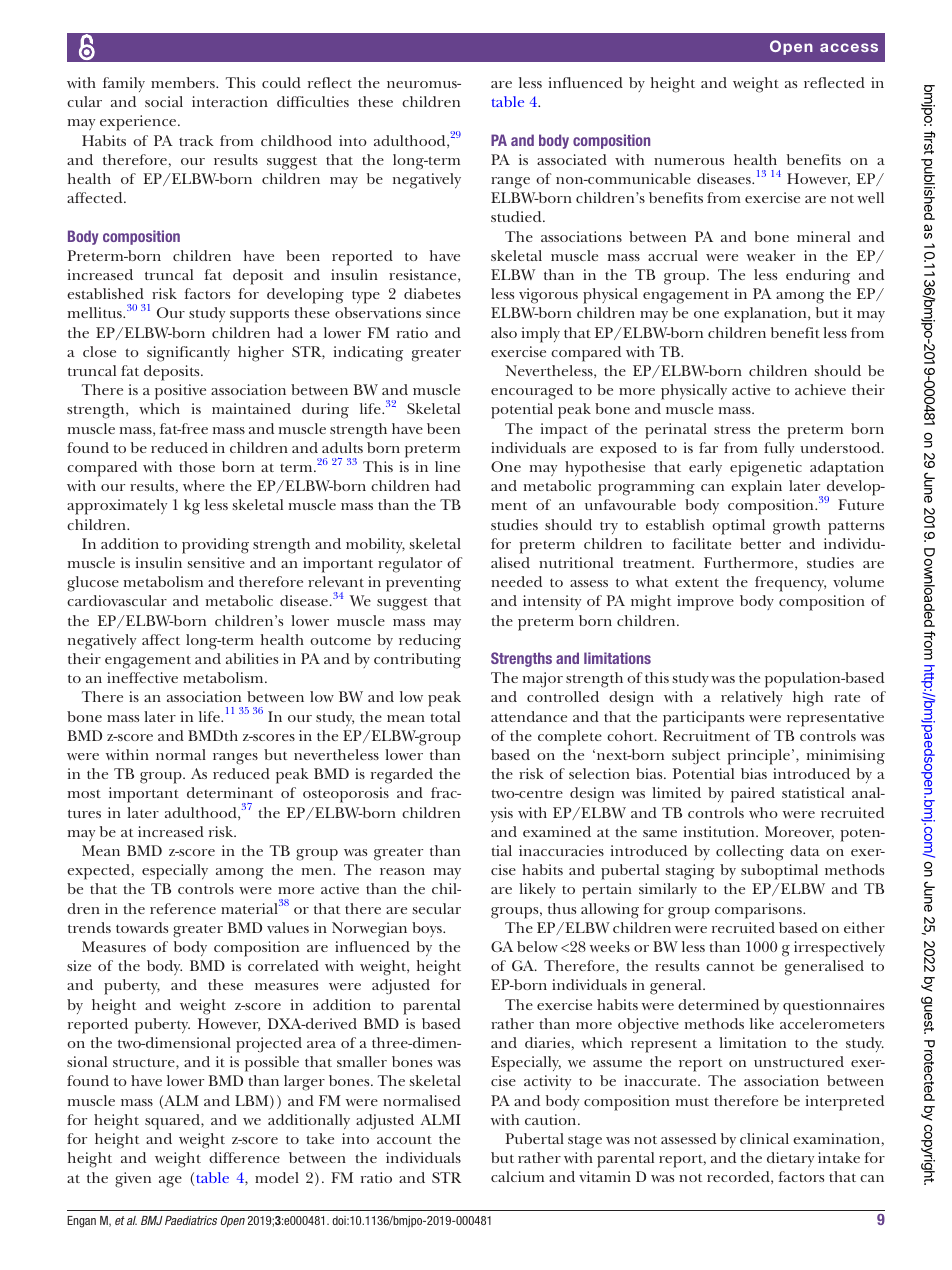 This page has width=952, height=1270. I want to click on significantly, so click(188, 354).
